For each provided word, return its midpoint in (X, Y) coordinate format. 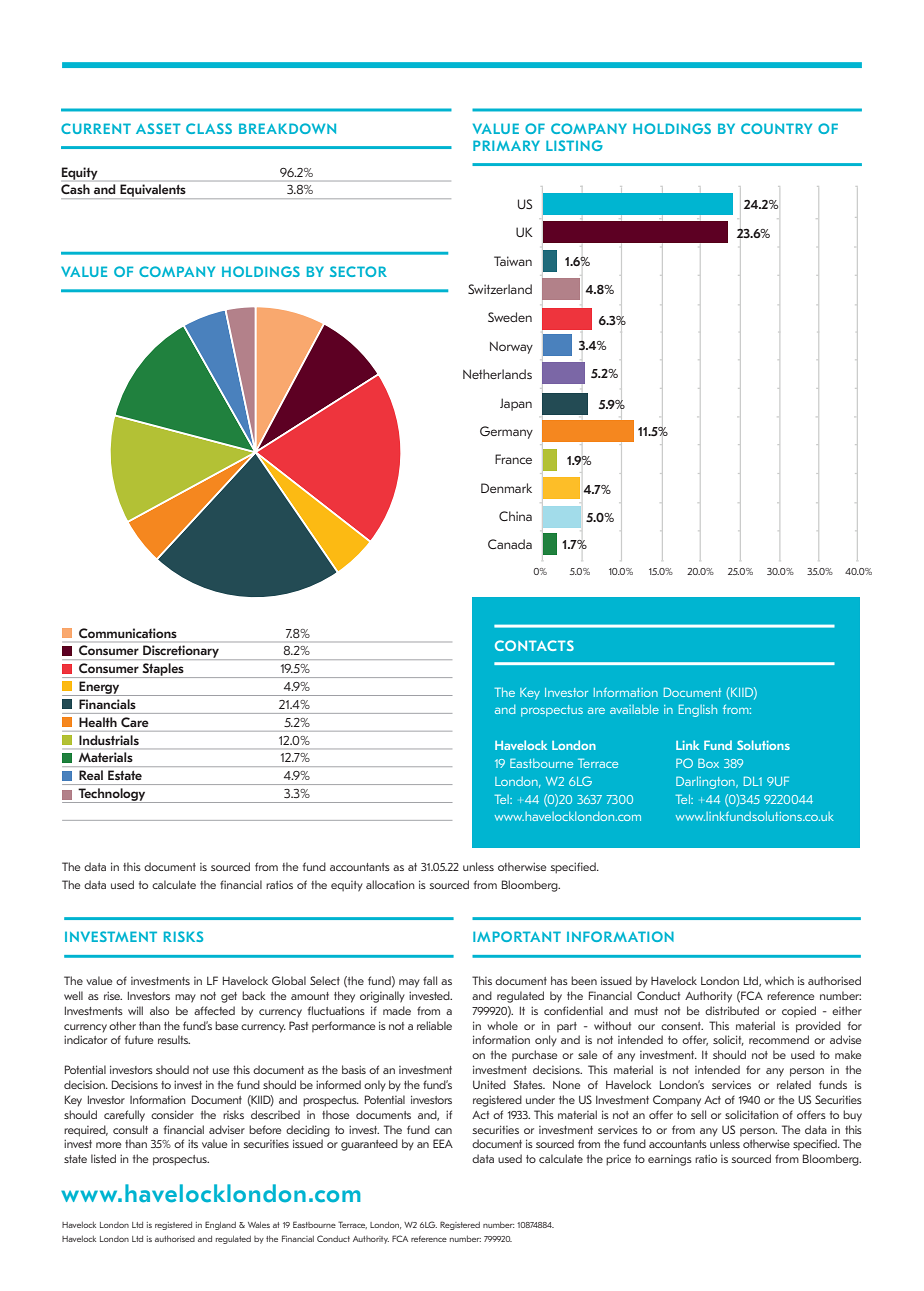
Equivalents (153, 190)
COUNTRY (776, 128)
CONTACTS (534, 645)
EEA (443, 1143)
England (220, 1225)
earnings (670, 1160)
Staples (163, 670)
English (698, 710)
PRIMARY (506, 145)
